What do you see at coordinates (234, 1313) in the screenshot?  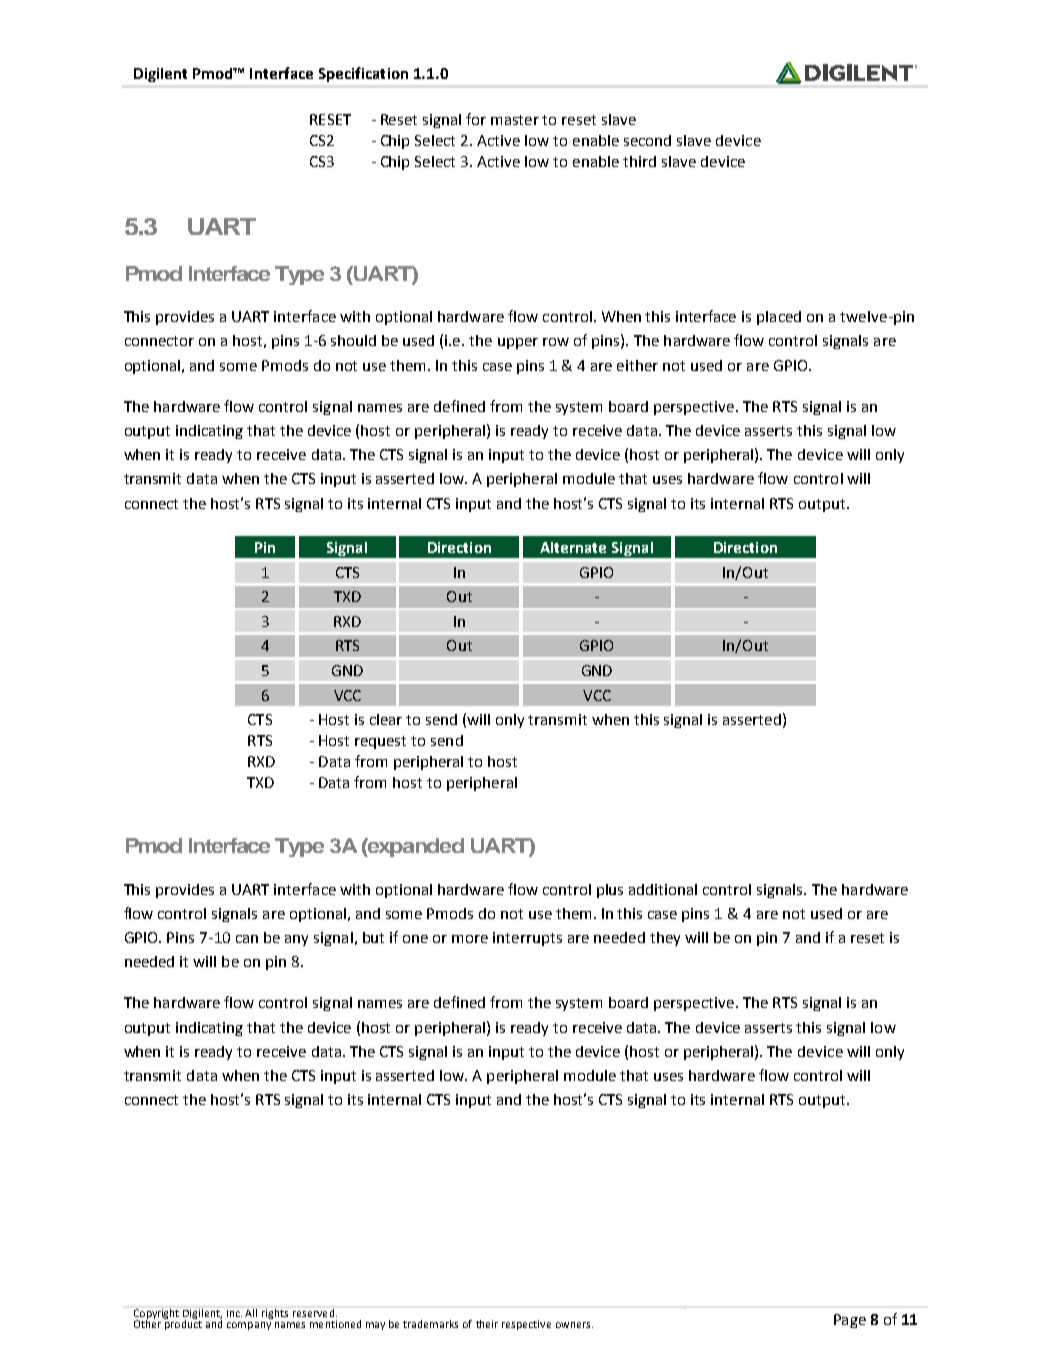 I see `Inc` at bounding box center [234, 1313].
